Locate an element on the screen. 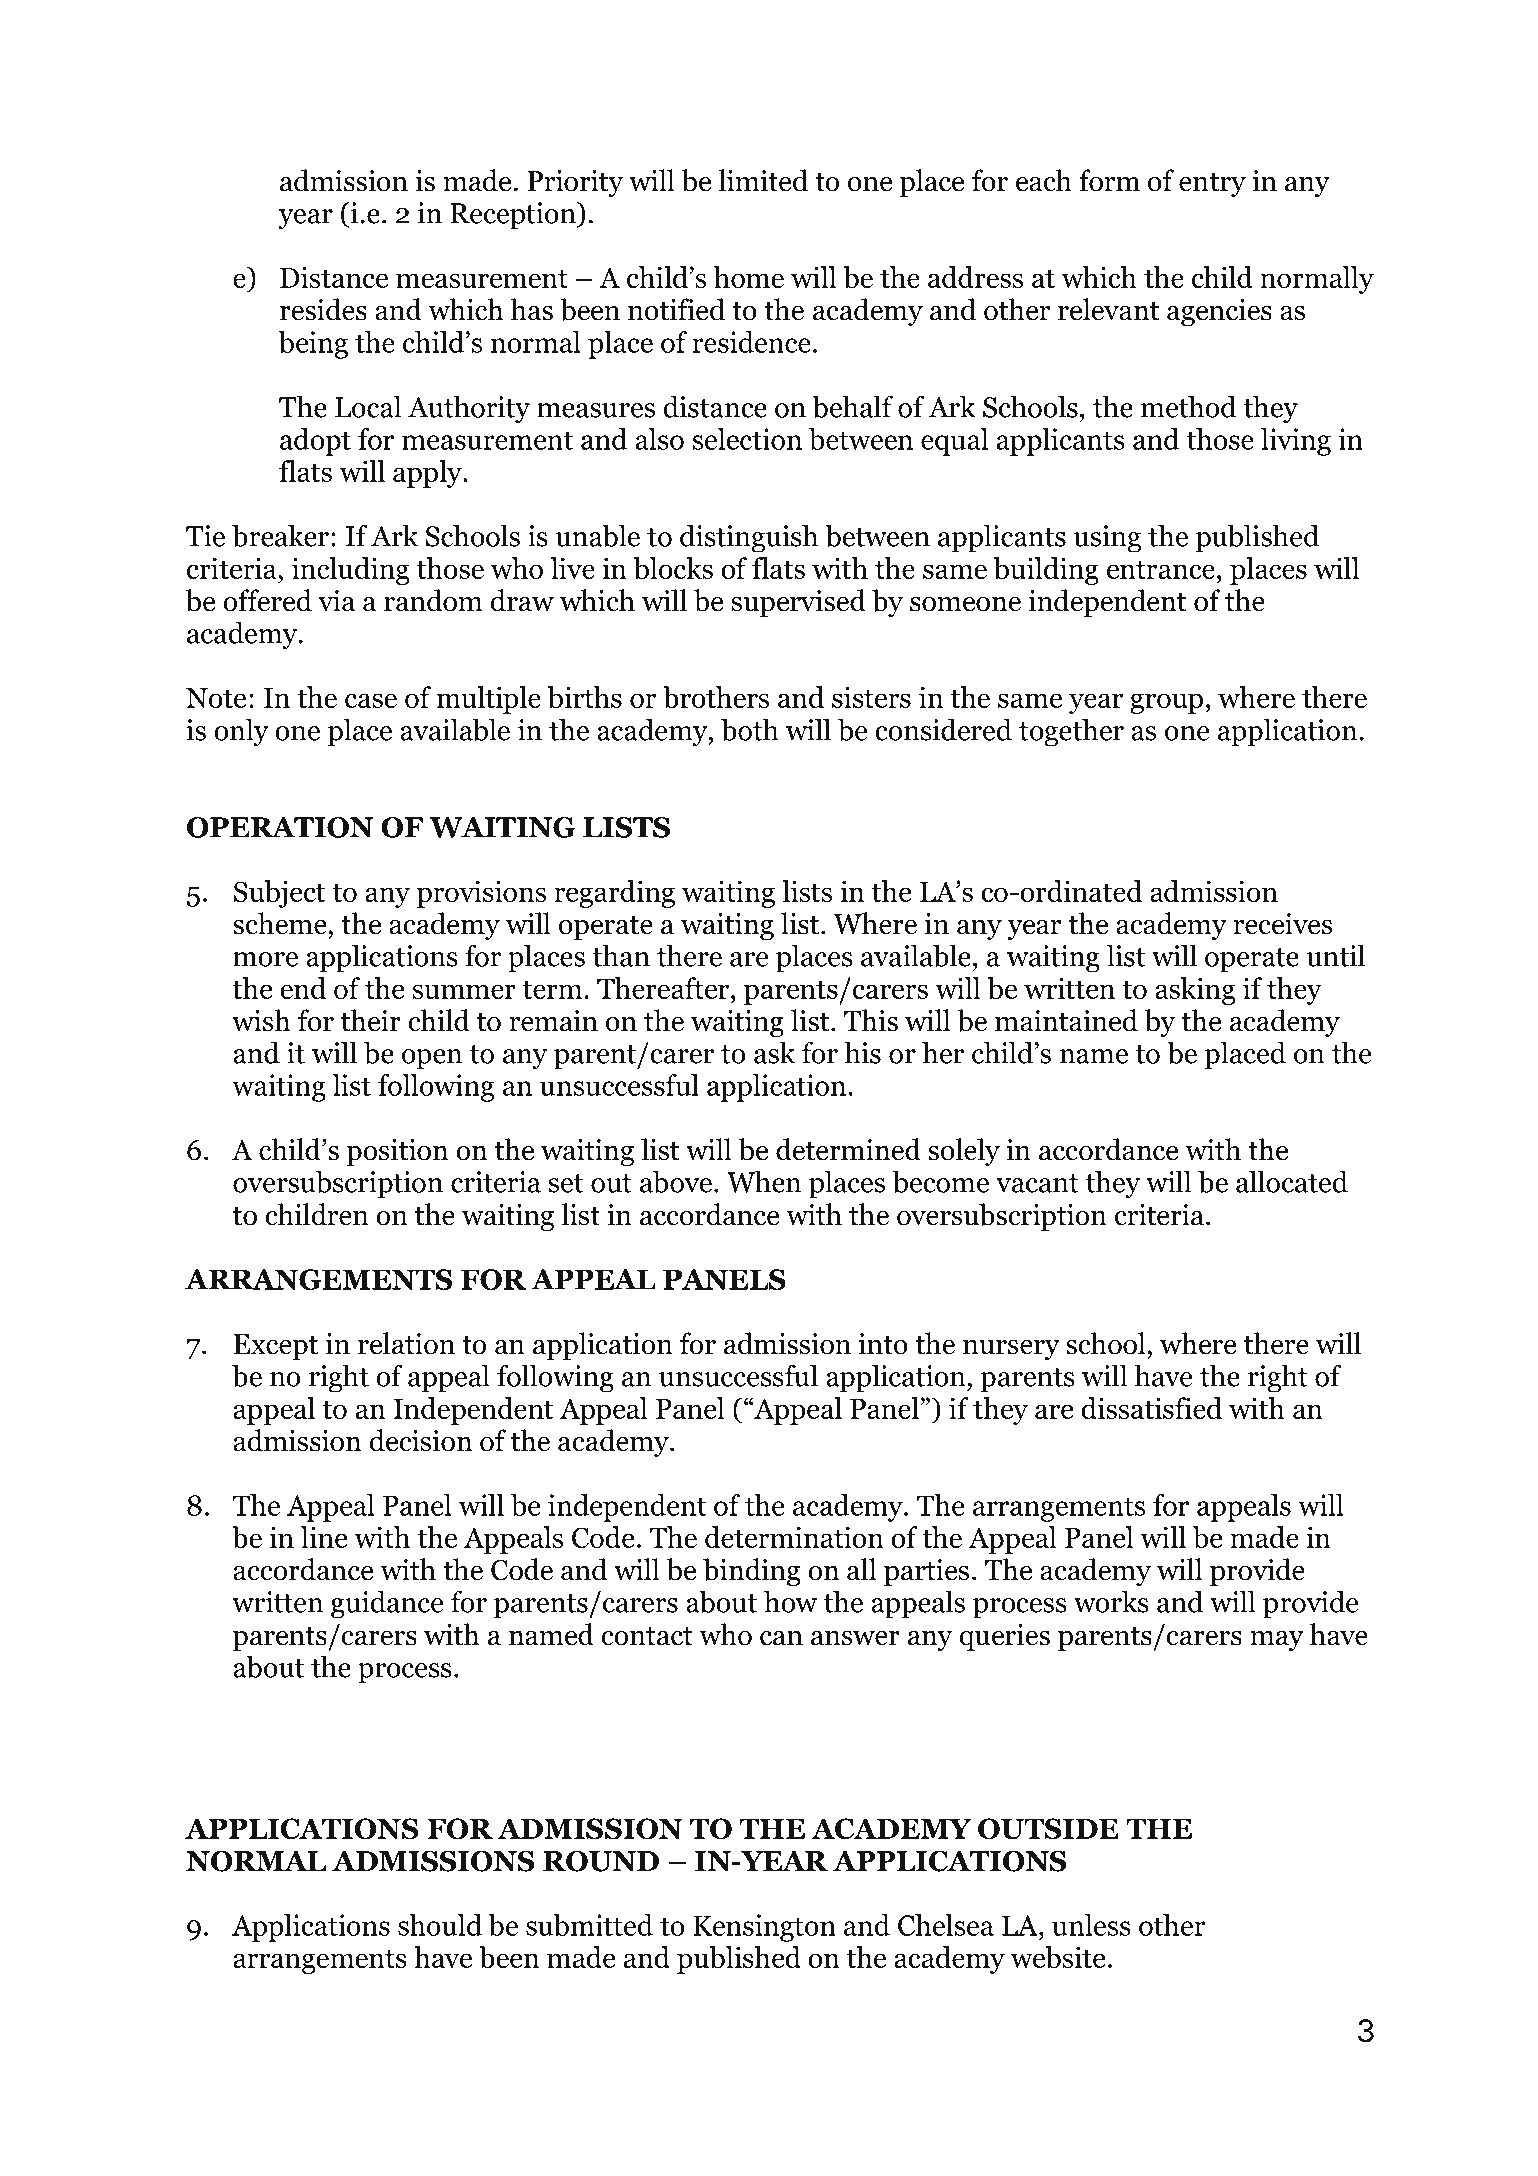 The image size is (1538, 2176). should is located at coordinates (440, 1925).
